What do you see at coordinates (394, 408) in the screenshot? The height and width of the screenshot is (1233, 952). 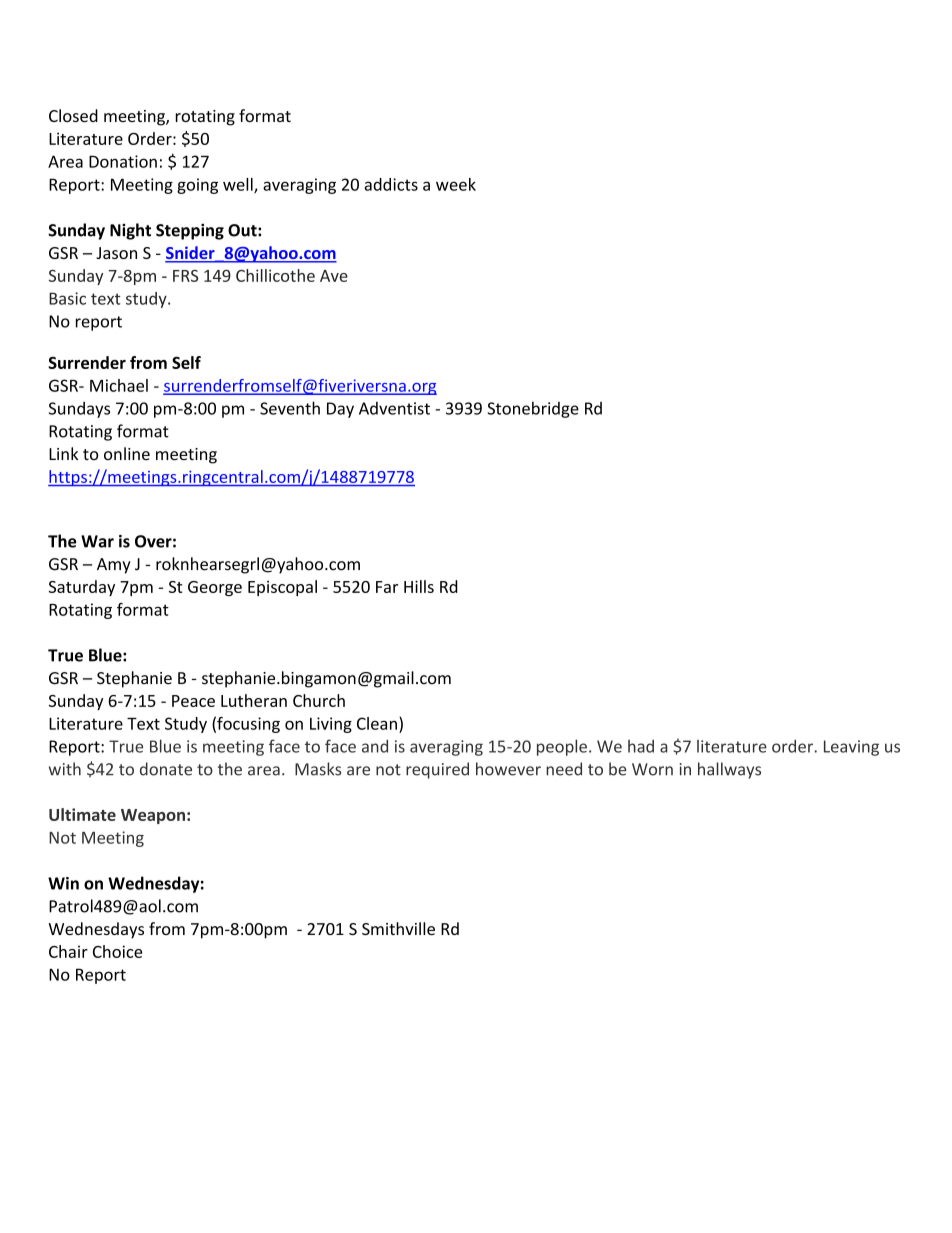 I see `Adventist` at bounding box center [394, 408].
